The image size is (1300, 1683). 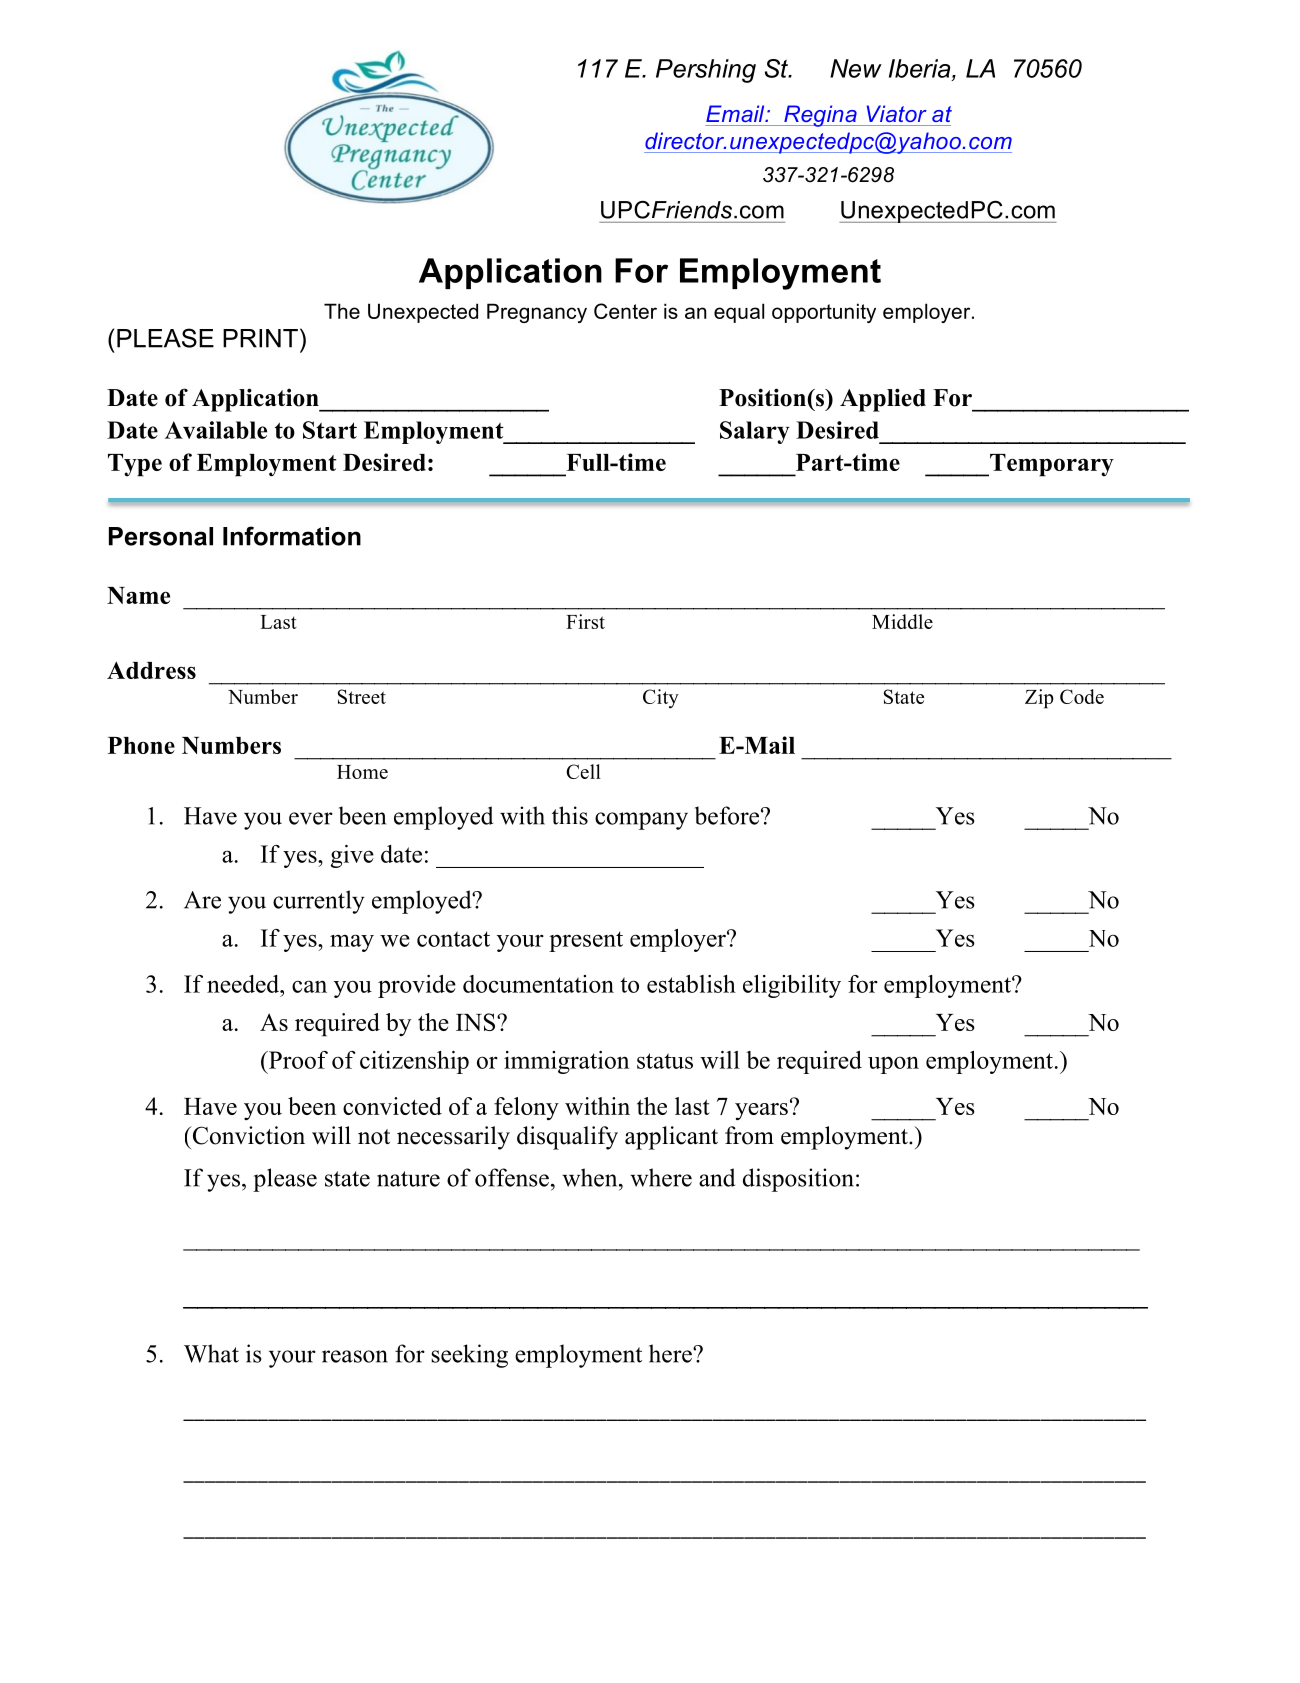 What do you see at coordinates (151, 670) in the screenshot?
I see `Address` at bounding box center [151, 670].
